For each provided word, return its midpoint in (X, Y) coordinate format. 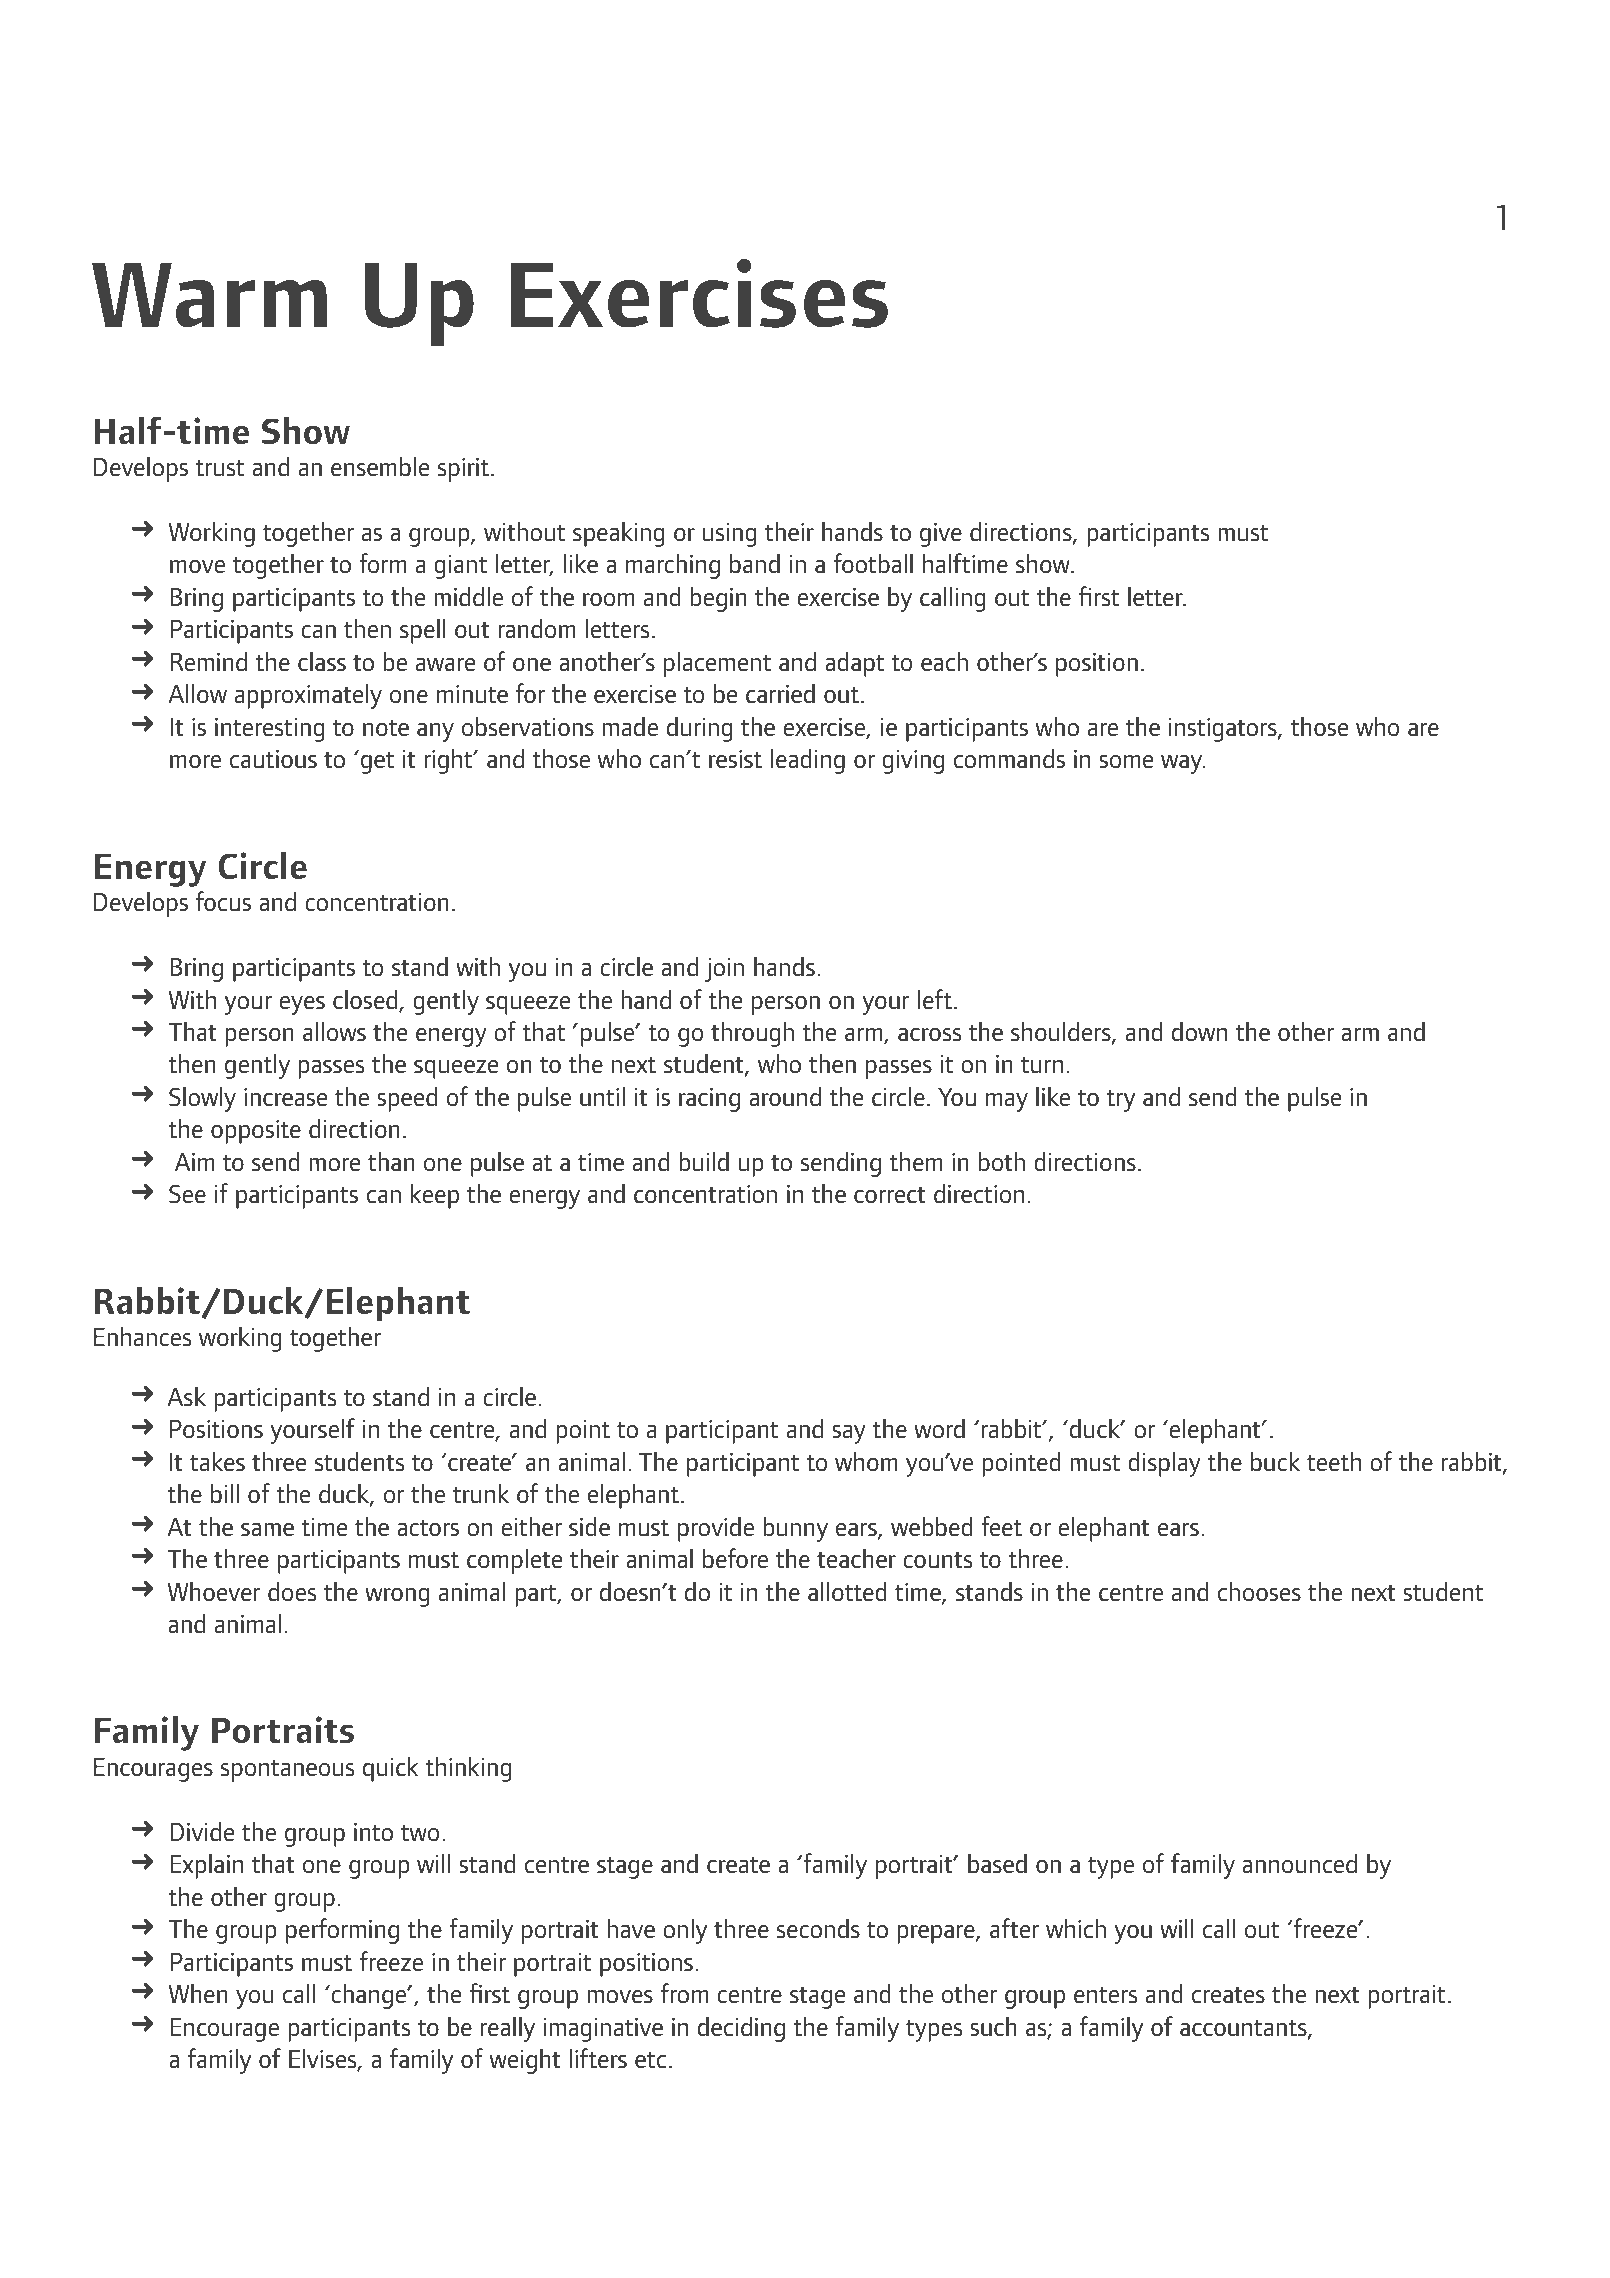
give (941, 535)
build (704, 1161)
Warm (209, 295)
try (1120, 1101)
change (369, 1996)
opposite (256, 1132)
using (729, 535)
